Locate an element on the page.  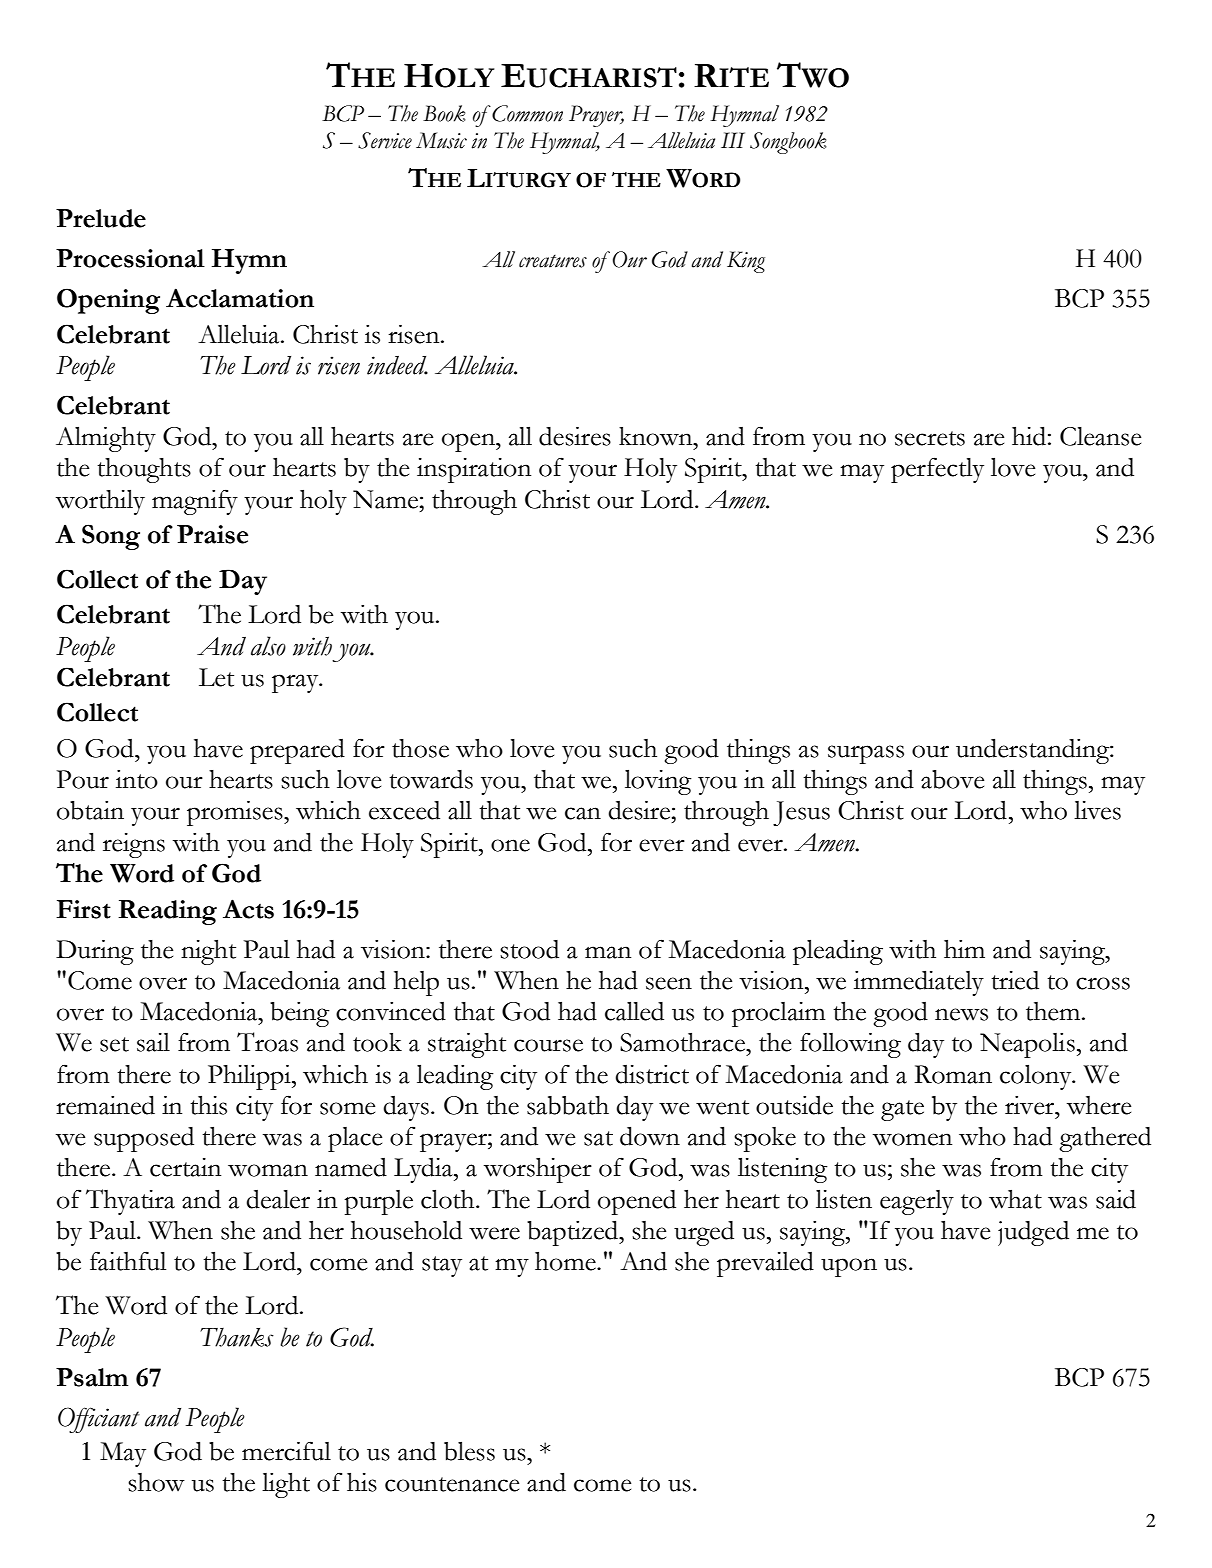
Prelude is located at coordinates (101, 218).
